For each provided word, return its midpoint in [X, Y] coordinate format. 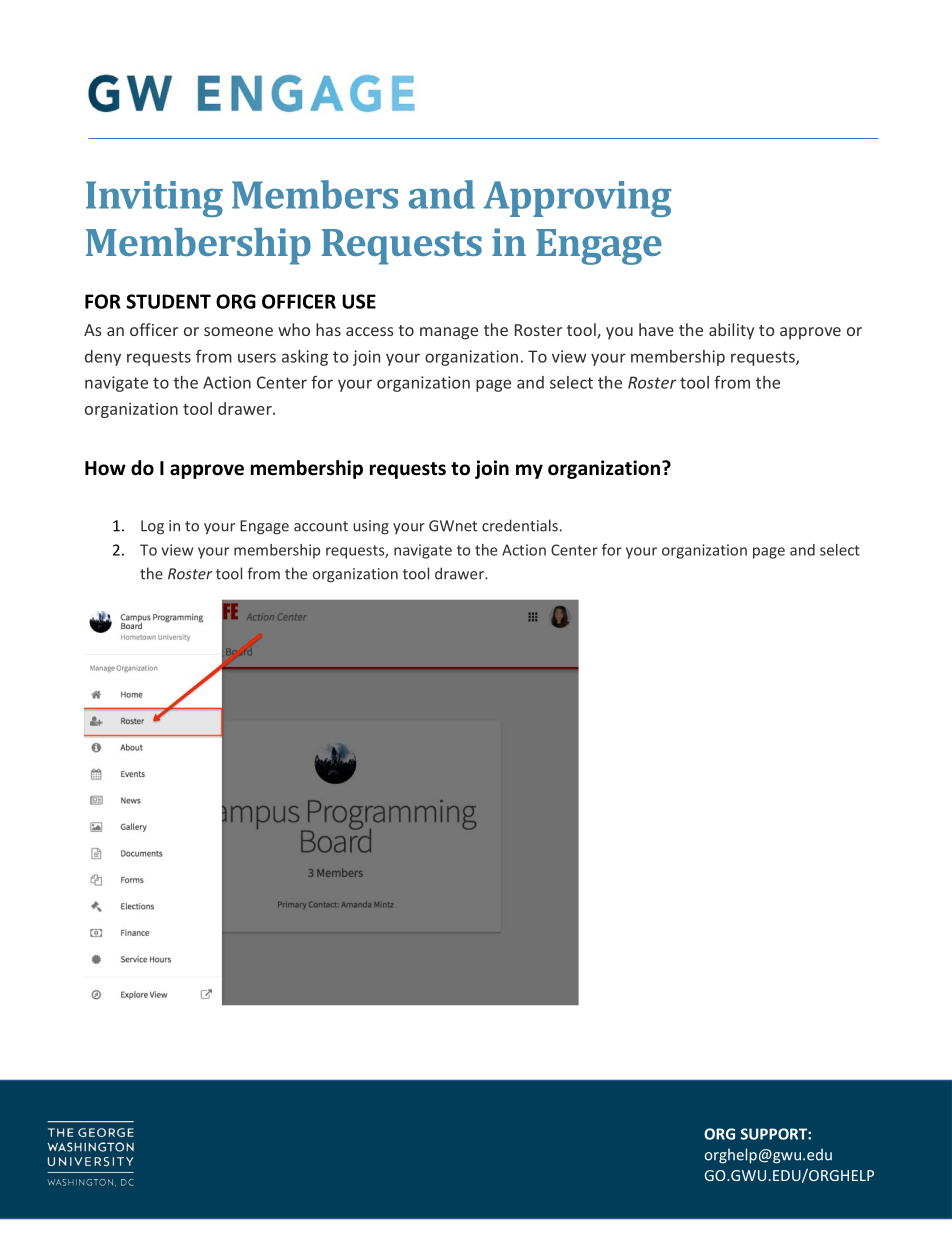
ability [731, 331]
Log [152, 527]
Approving [577, 199]
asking [305, 358]
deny [103, 358]
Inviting [154, 199]
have [656, 329]
